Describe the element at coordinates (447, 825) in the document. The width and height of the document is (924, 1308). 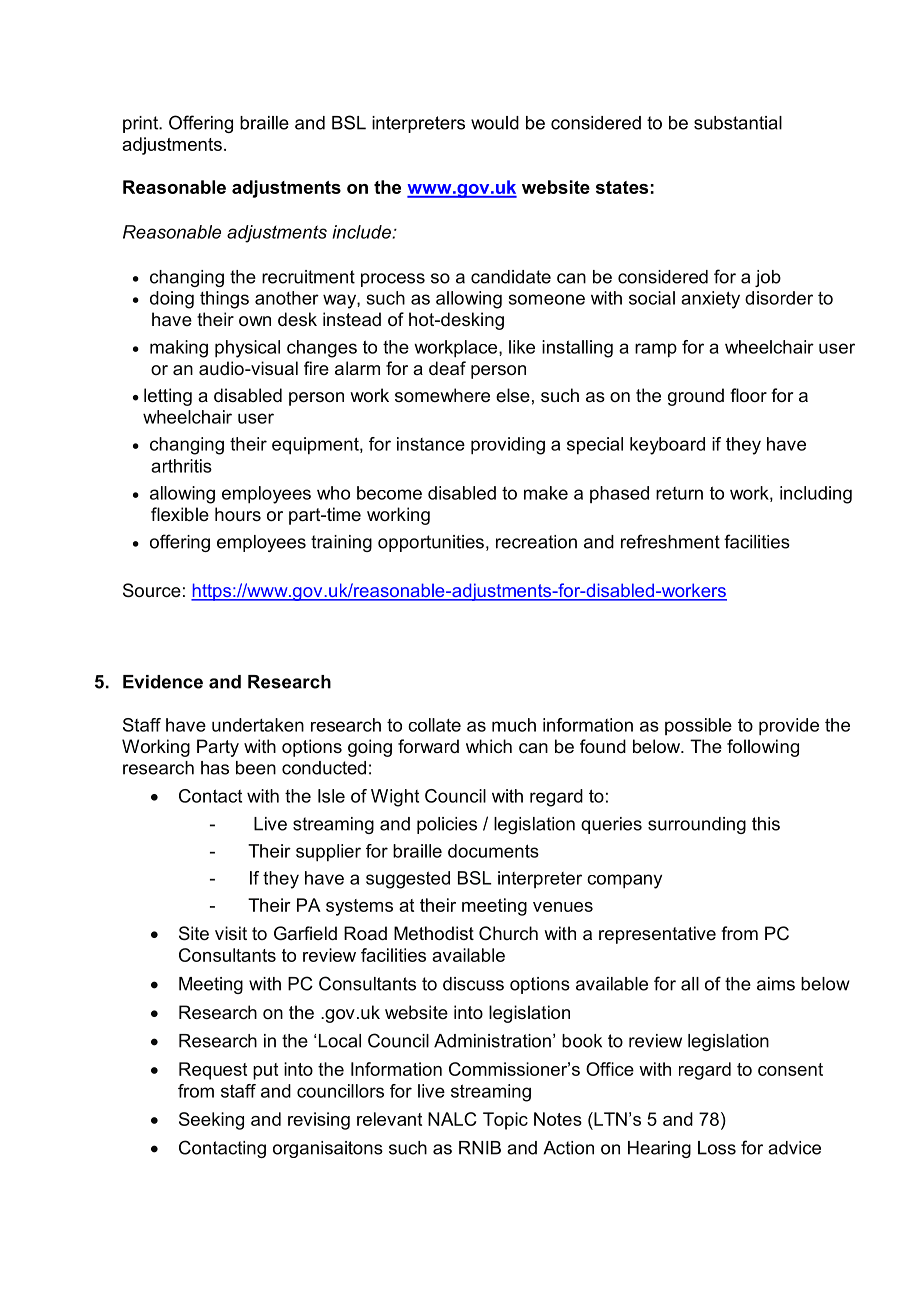
I see `policies` at that location.
